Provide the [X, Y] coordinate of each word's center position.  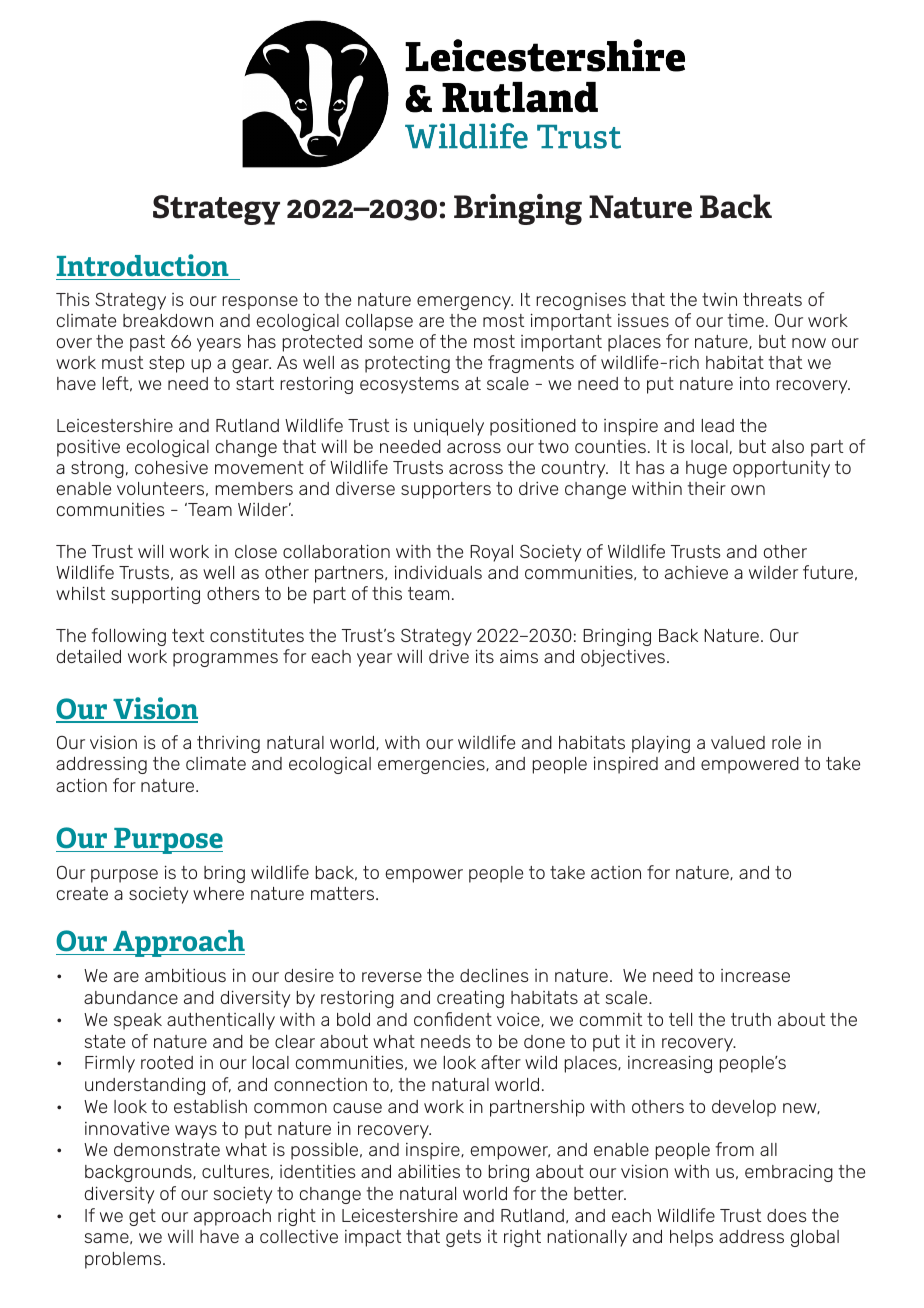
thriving [228, 744]
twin [719, 299]
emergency [465, 303]
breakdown [168, 320]
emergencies [432, 765]
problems [124, 1260]
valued [738, 742]
